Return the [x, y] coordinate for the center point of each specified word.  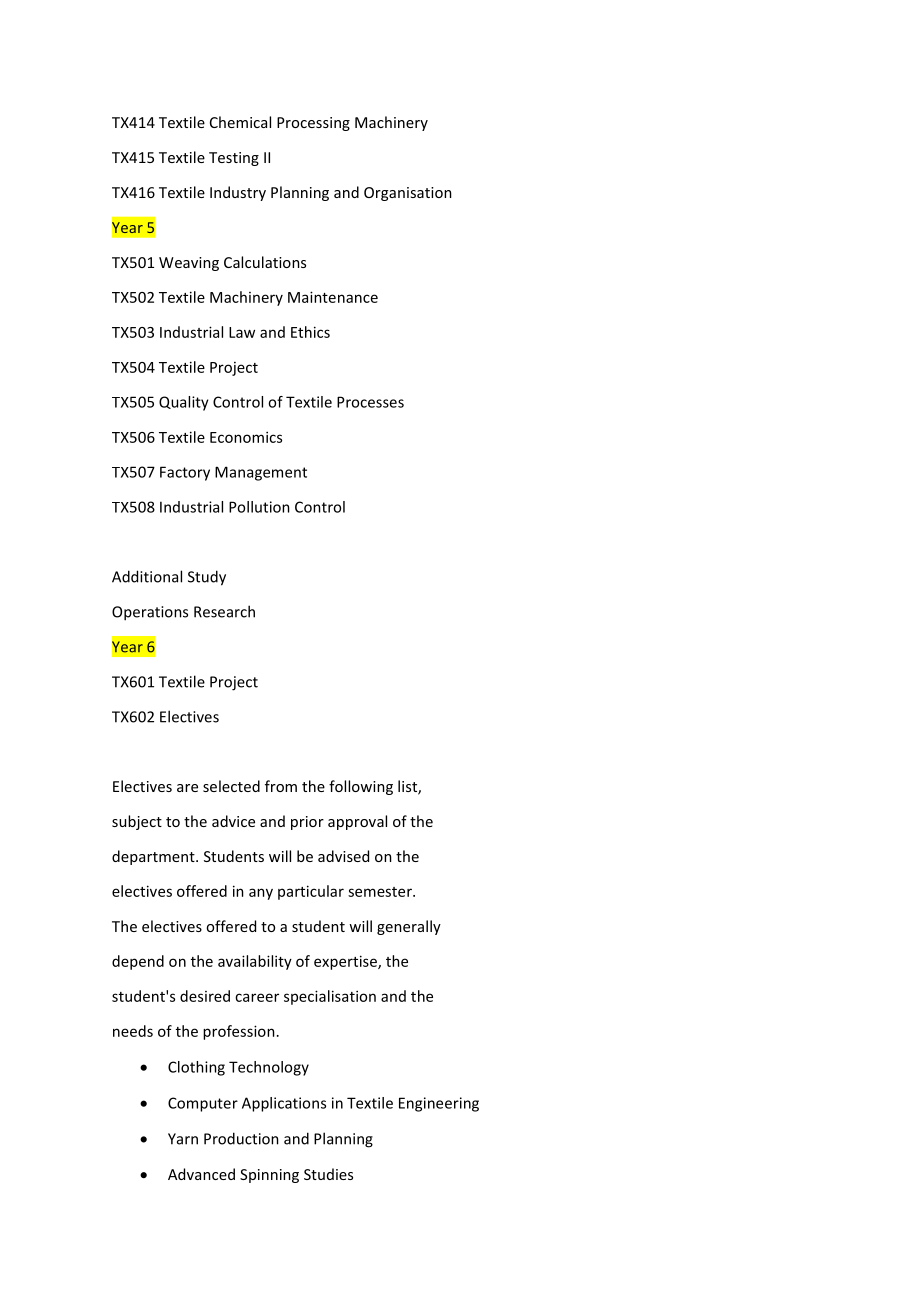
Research [224, 611]
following [361, 787]
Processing [313, 124]
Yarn [183, 1139]
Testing [234, 159]
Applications [284, 1104]
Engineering [439, 1104]
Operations [150, 613]
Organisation [408, 194]
